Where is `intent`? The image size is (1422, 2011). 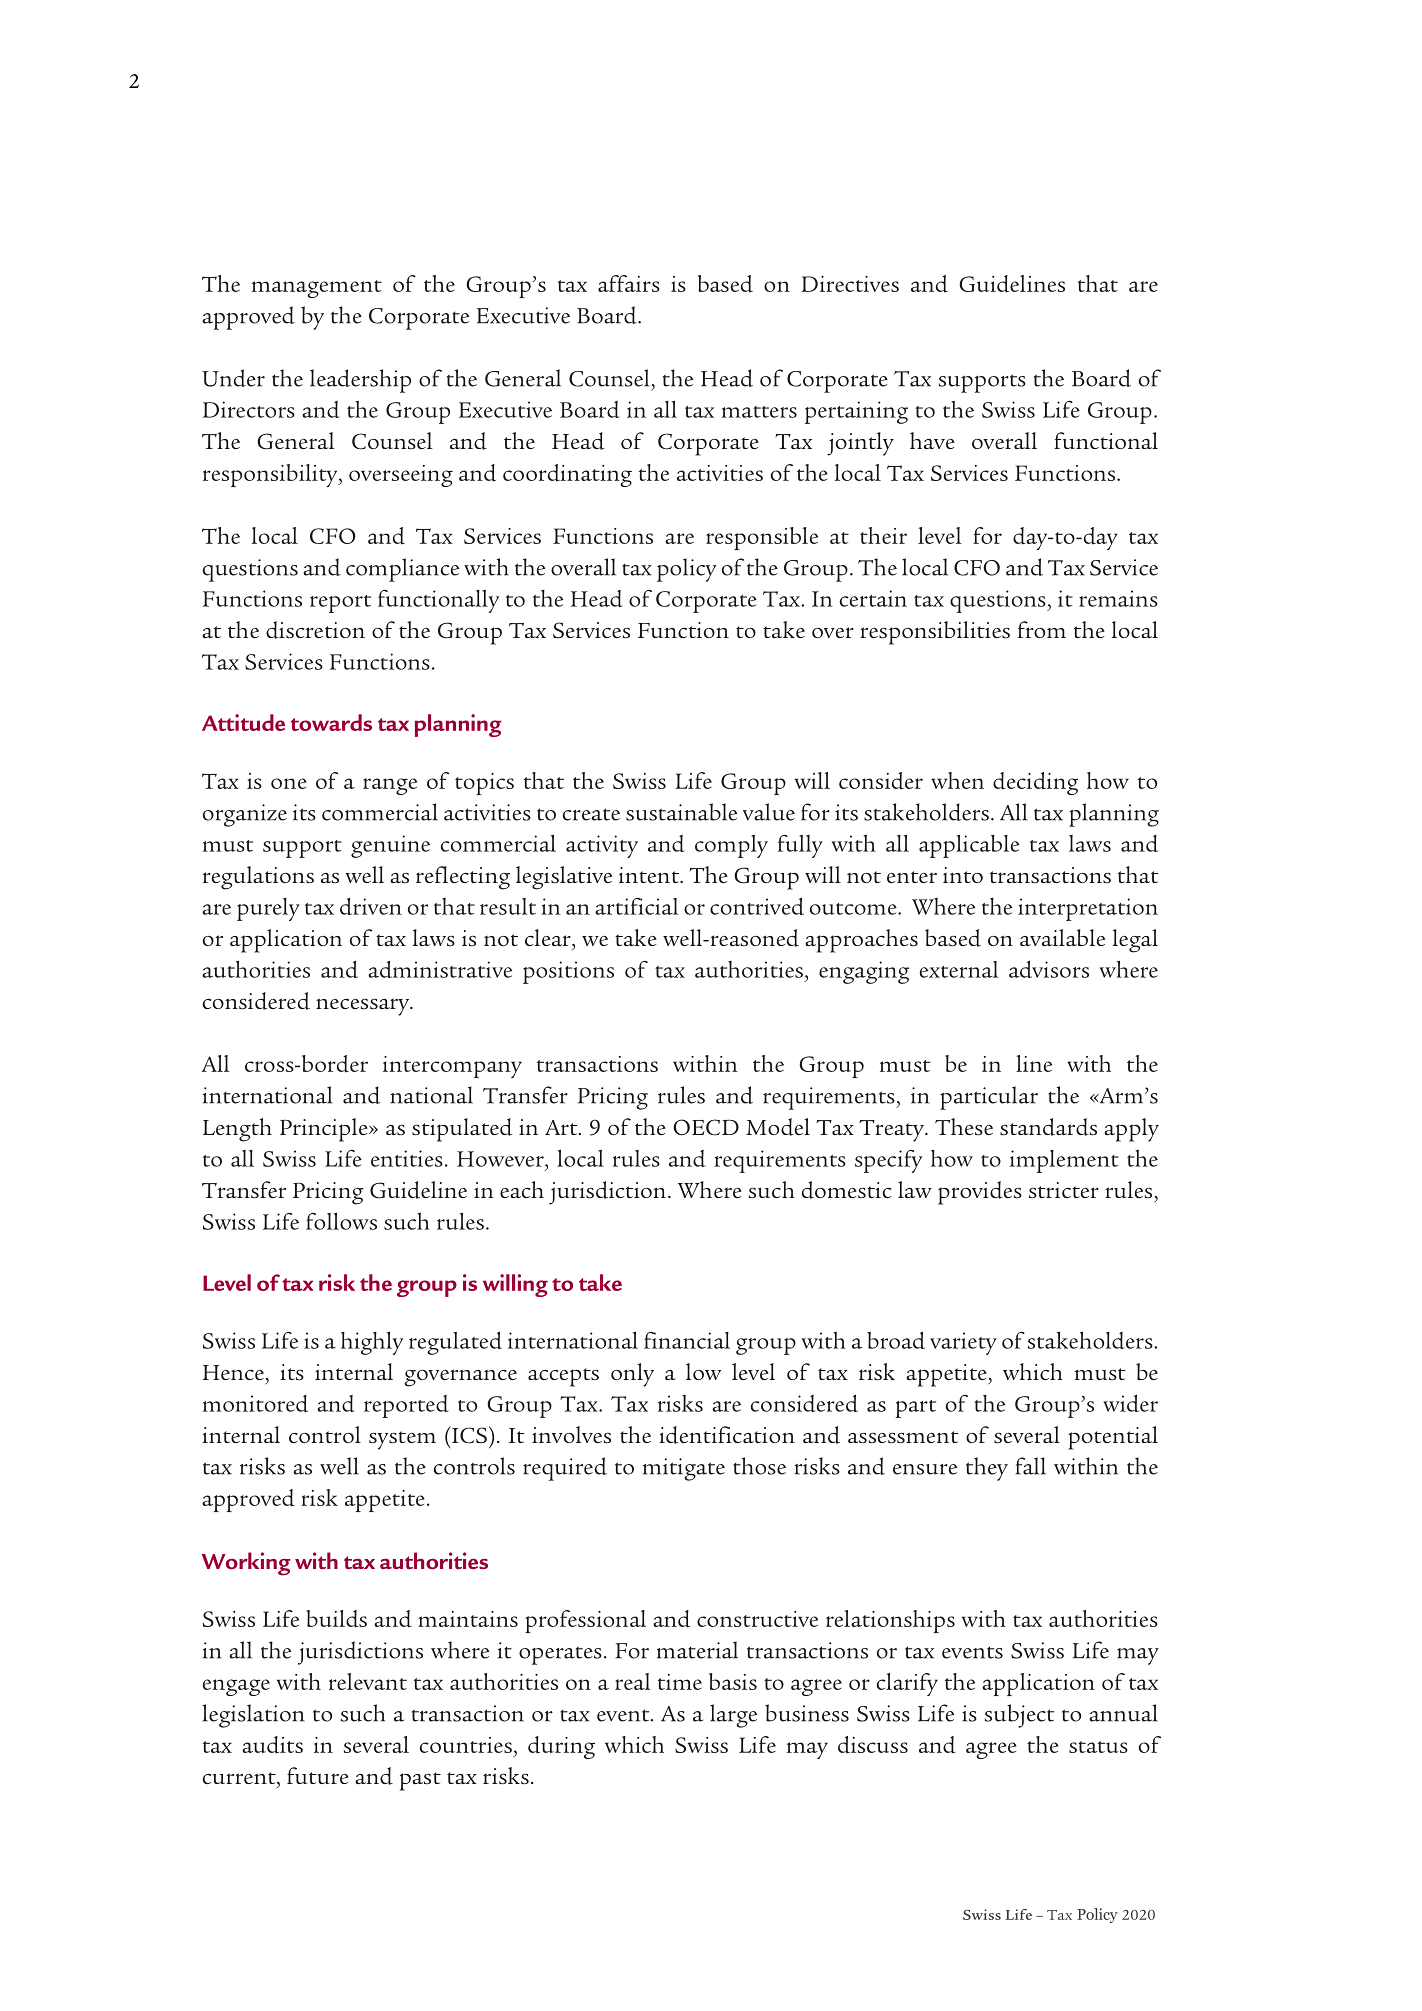
intent is located at coordinates (650, 875).
